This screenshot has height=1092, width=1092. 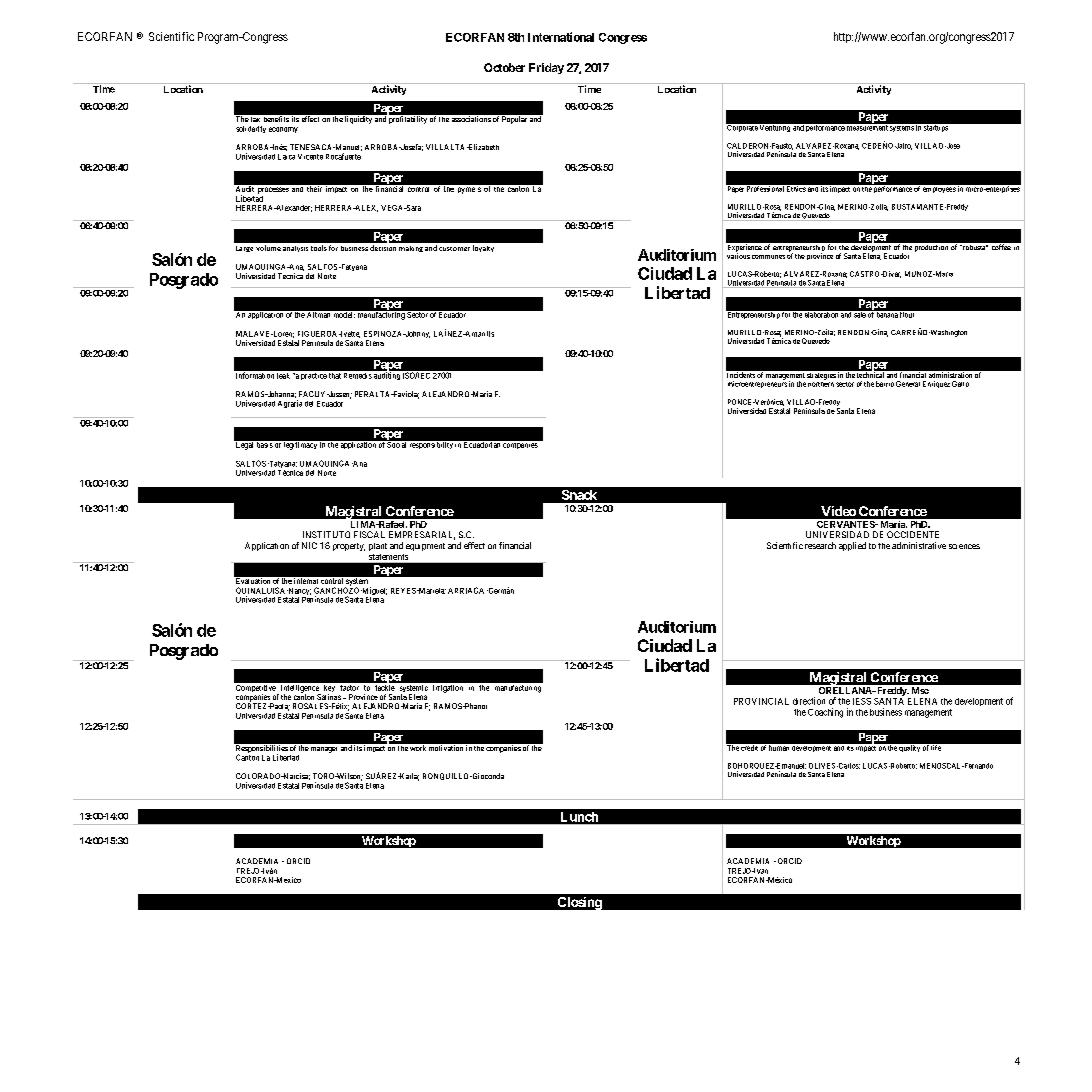 I want to click on PROVINCIAL, so click(x=761, y=701).
